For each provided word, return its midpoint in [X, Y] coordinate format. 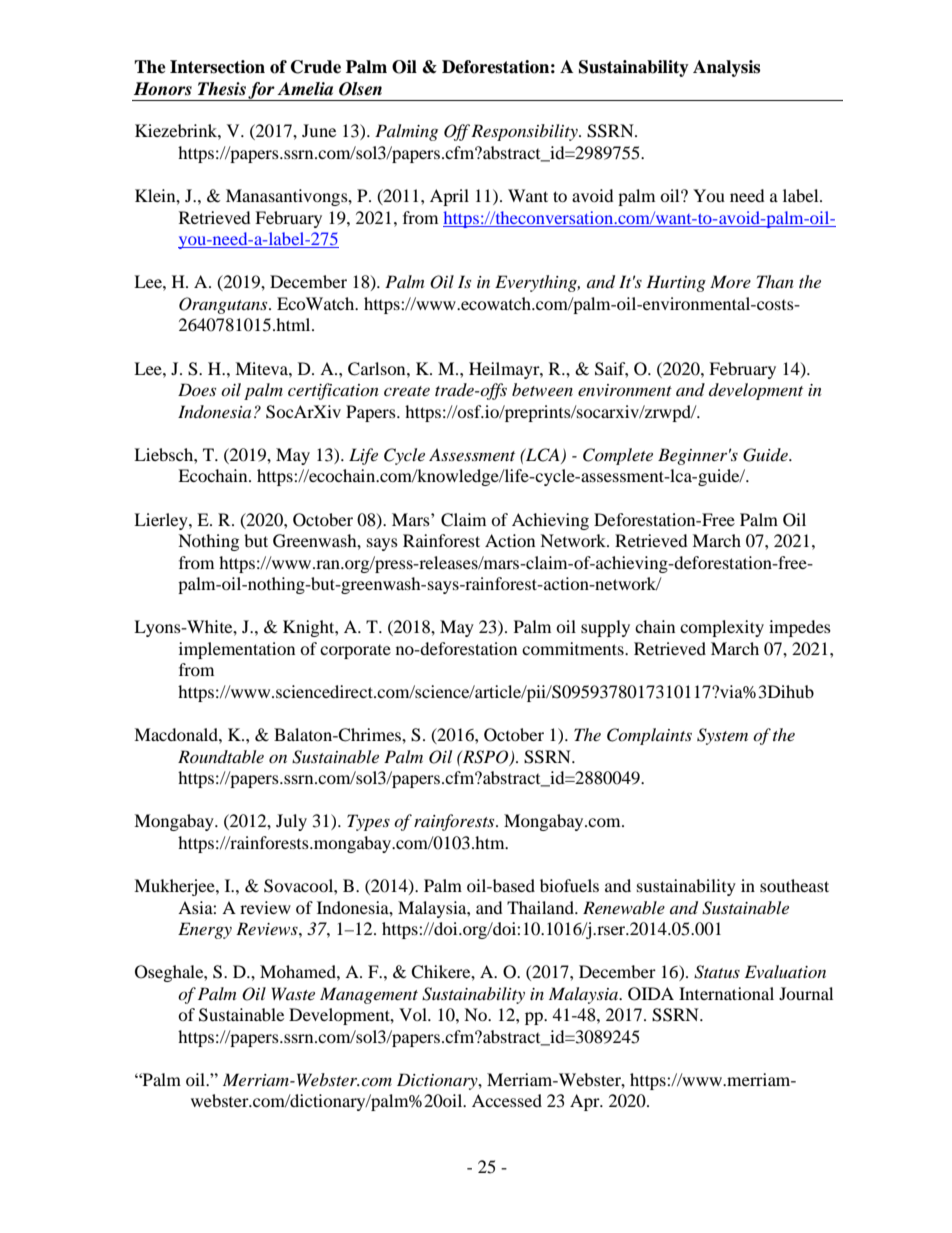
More [730, 281]
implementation [237, 650]
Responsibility [525, 132]
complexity [722, 628]
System [722, 736]
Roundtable [221, 756]
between [542, 389]
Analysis [726, 68]
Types [368, 822]
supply [605, 628]
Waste [293, 993]
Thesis [222, 89]
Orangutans [224, 305]
